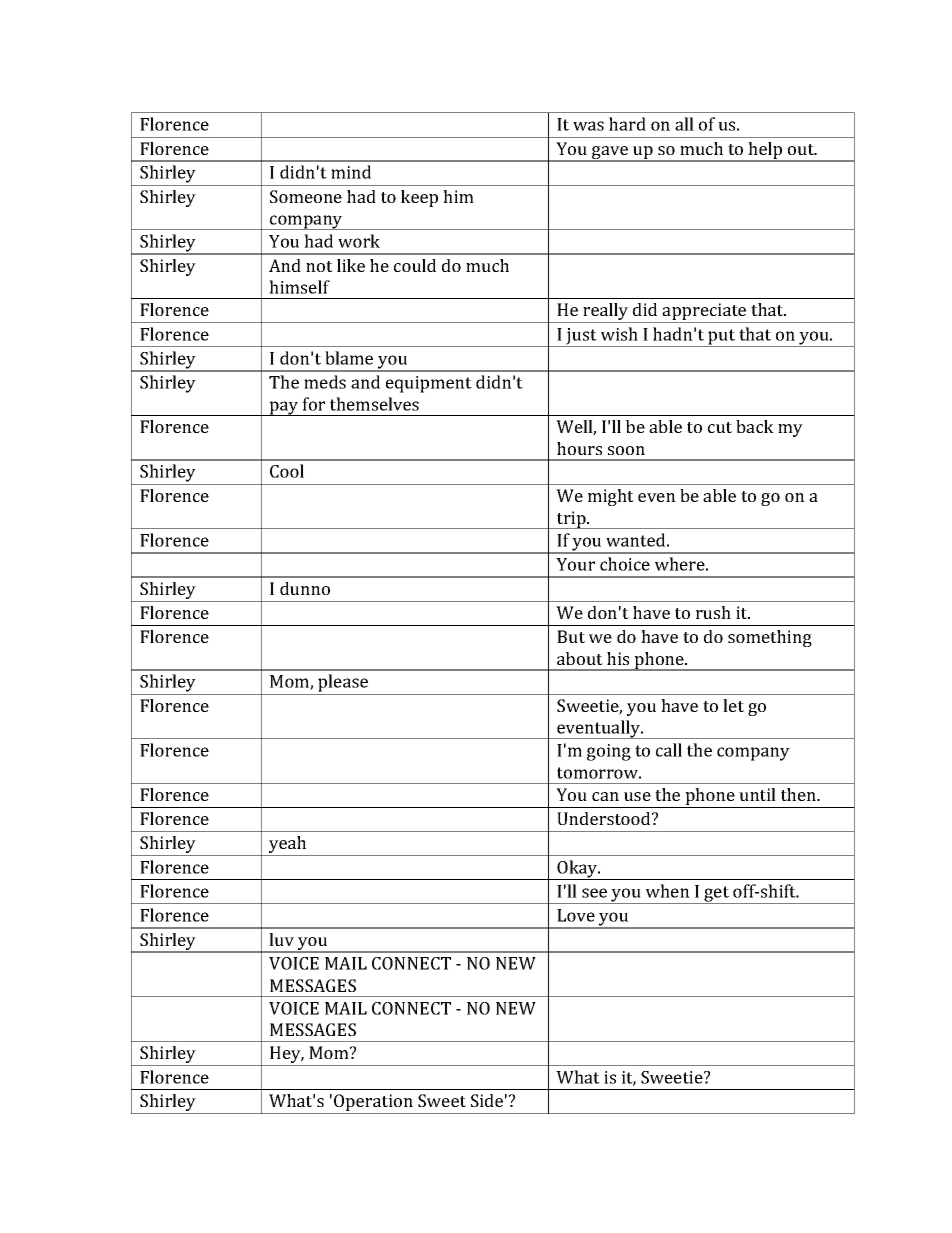 The image size is (952, 1233). What do you see at coordinates (733, 705) in the image?
I see `let` at bounding box center [733, 705].
